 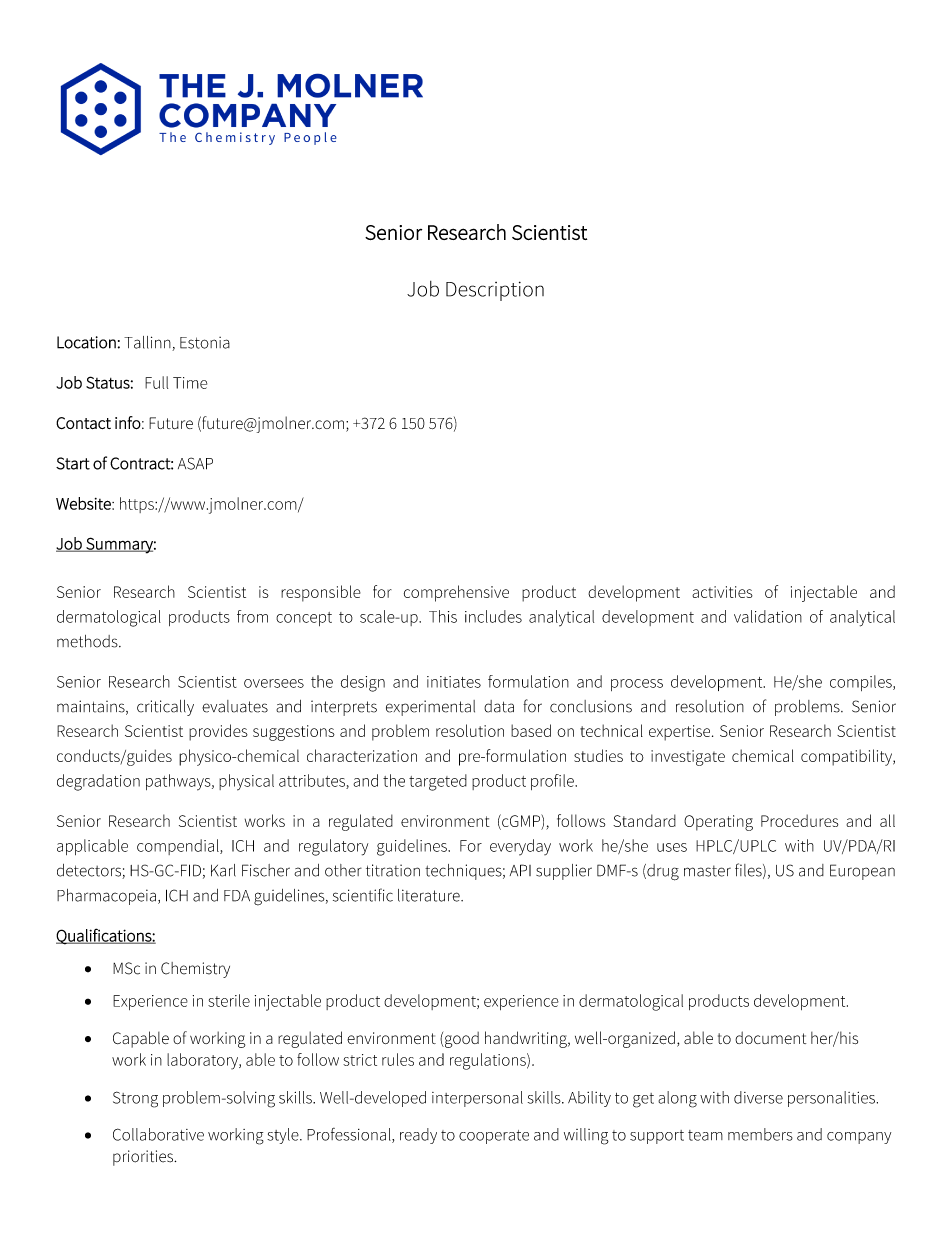 What do you see at coordinates (499, 706) in the image?
I see `data` at bounding box center [499, 706].
